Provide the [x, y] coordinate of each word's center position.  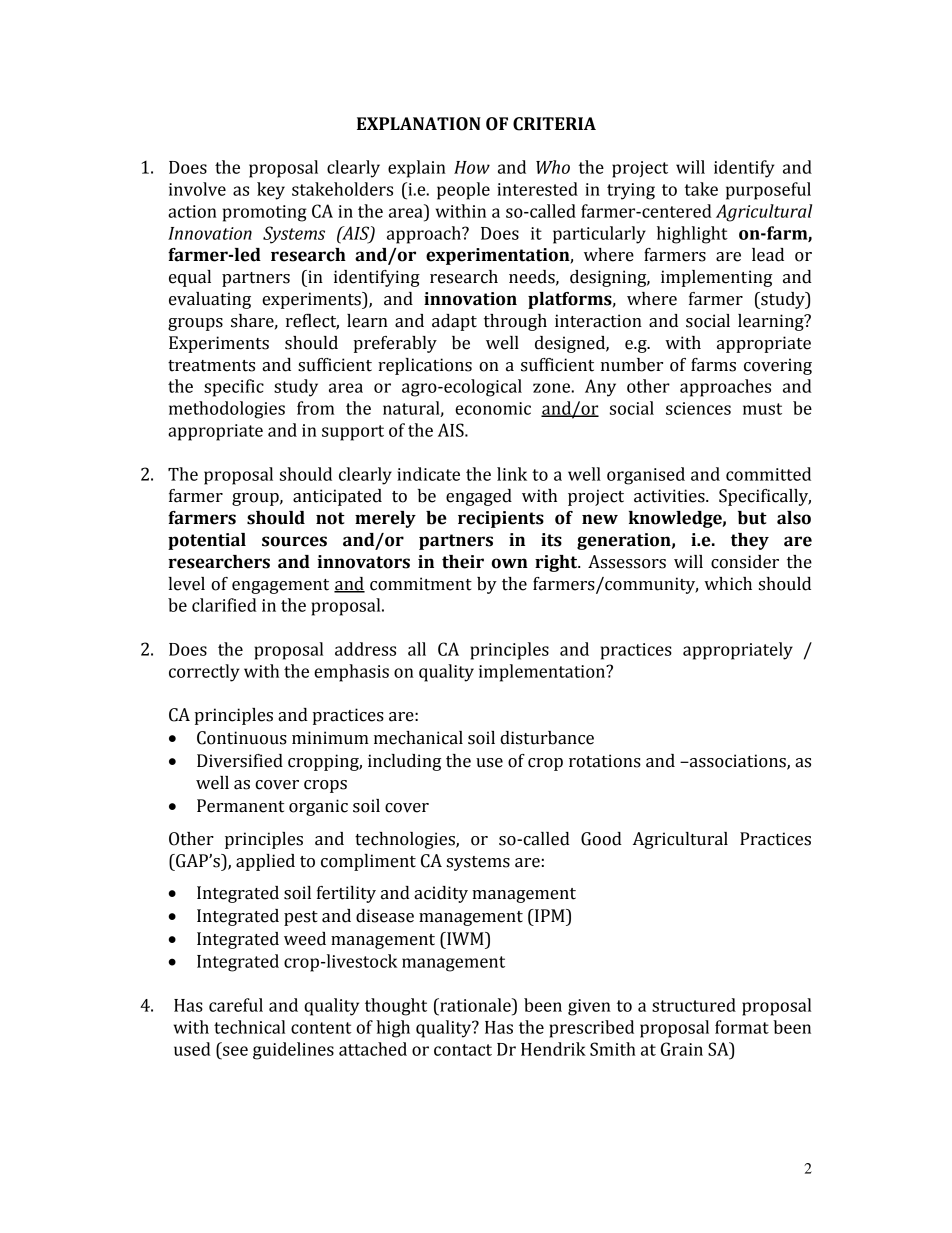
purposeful [768, 191]
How [472, 167]
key [271, 191]
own [510, 563]
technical [249, 1027]
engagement [280, 586]
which [728, 584]
